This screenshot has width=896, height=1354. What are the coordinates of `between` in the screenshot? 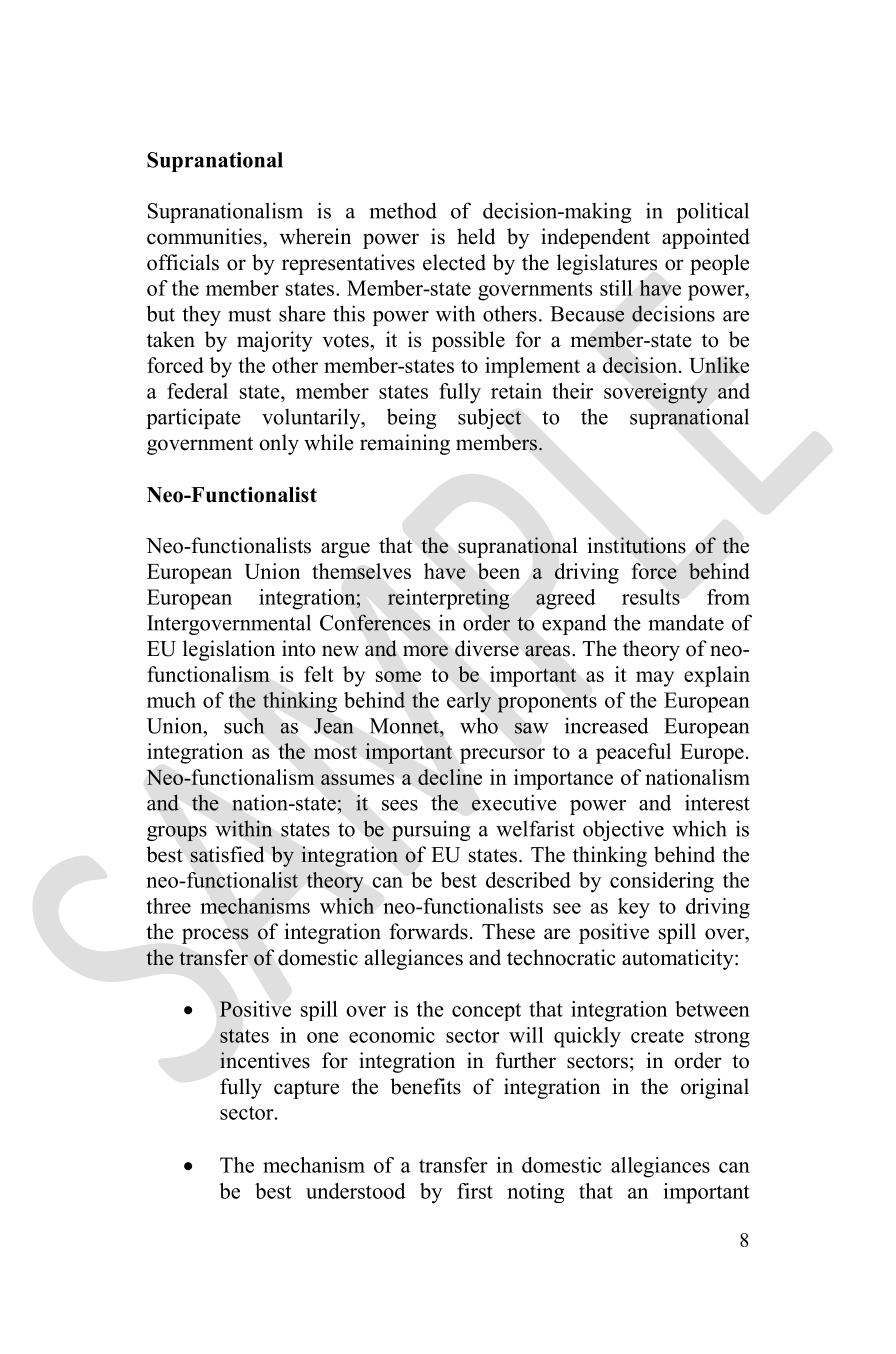 It's located at (712, 1009).
